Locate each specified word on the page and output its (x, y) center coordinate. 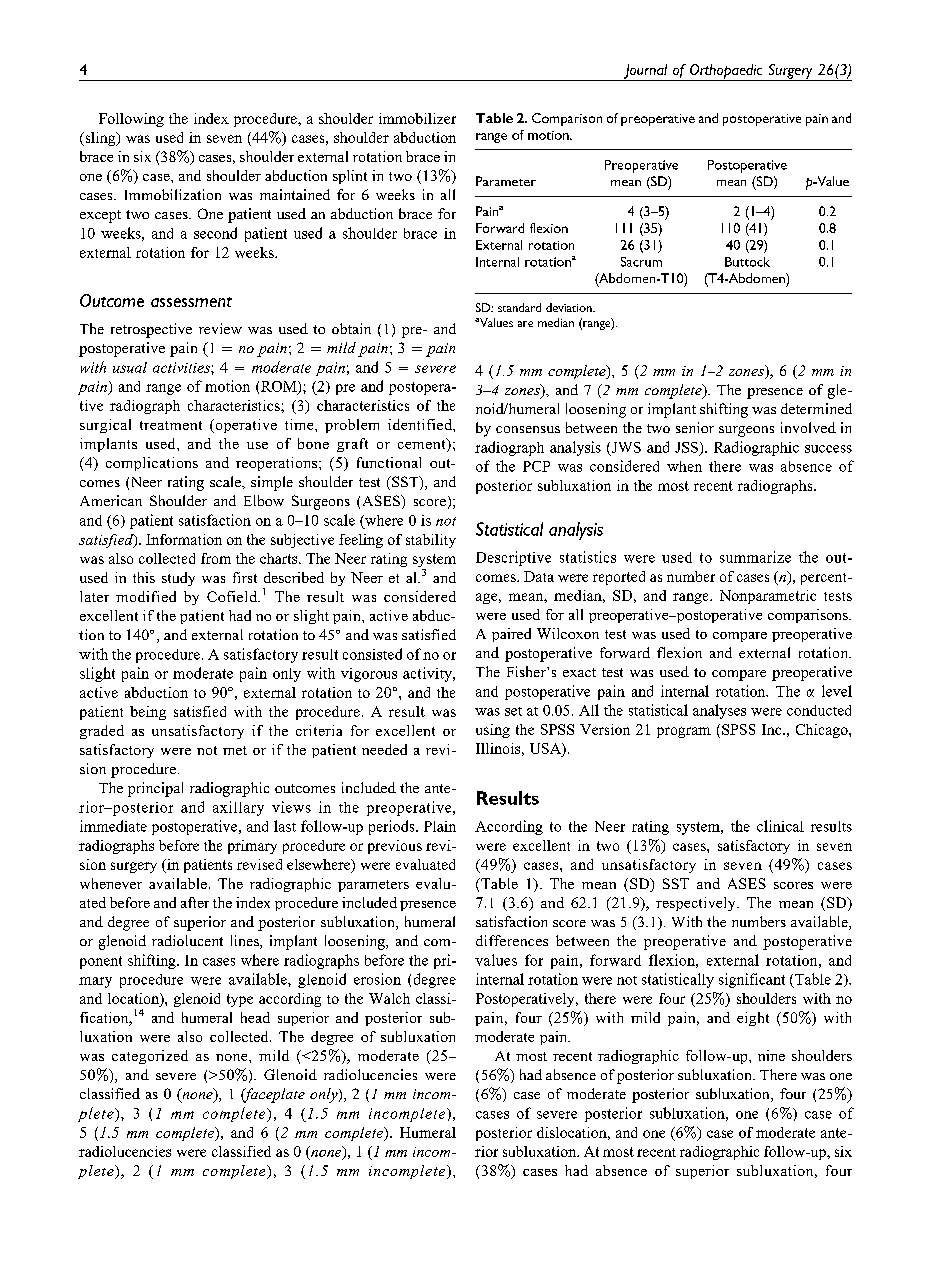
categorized (150, 1057)
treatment (171, 425)
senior (695, 427)
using (493, 731)
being (148, 713)
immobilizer (417, 118)
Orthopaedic (726, 72)
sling (100, 139)
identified (421, 424)
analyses (719, 711)
